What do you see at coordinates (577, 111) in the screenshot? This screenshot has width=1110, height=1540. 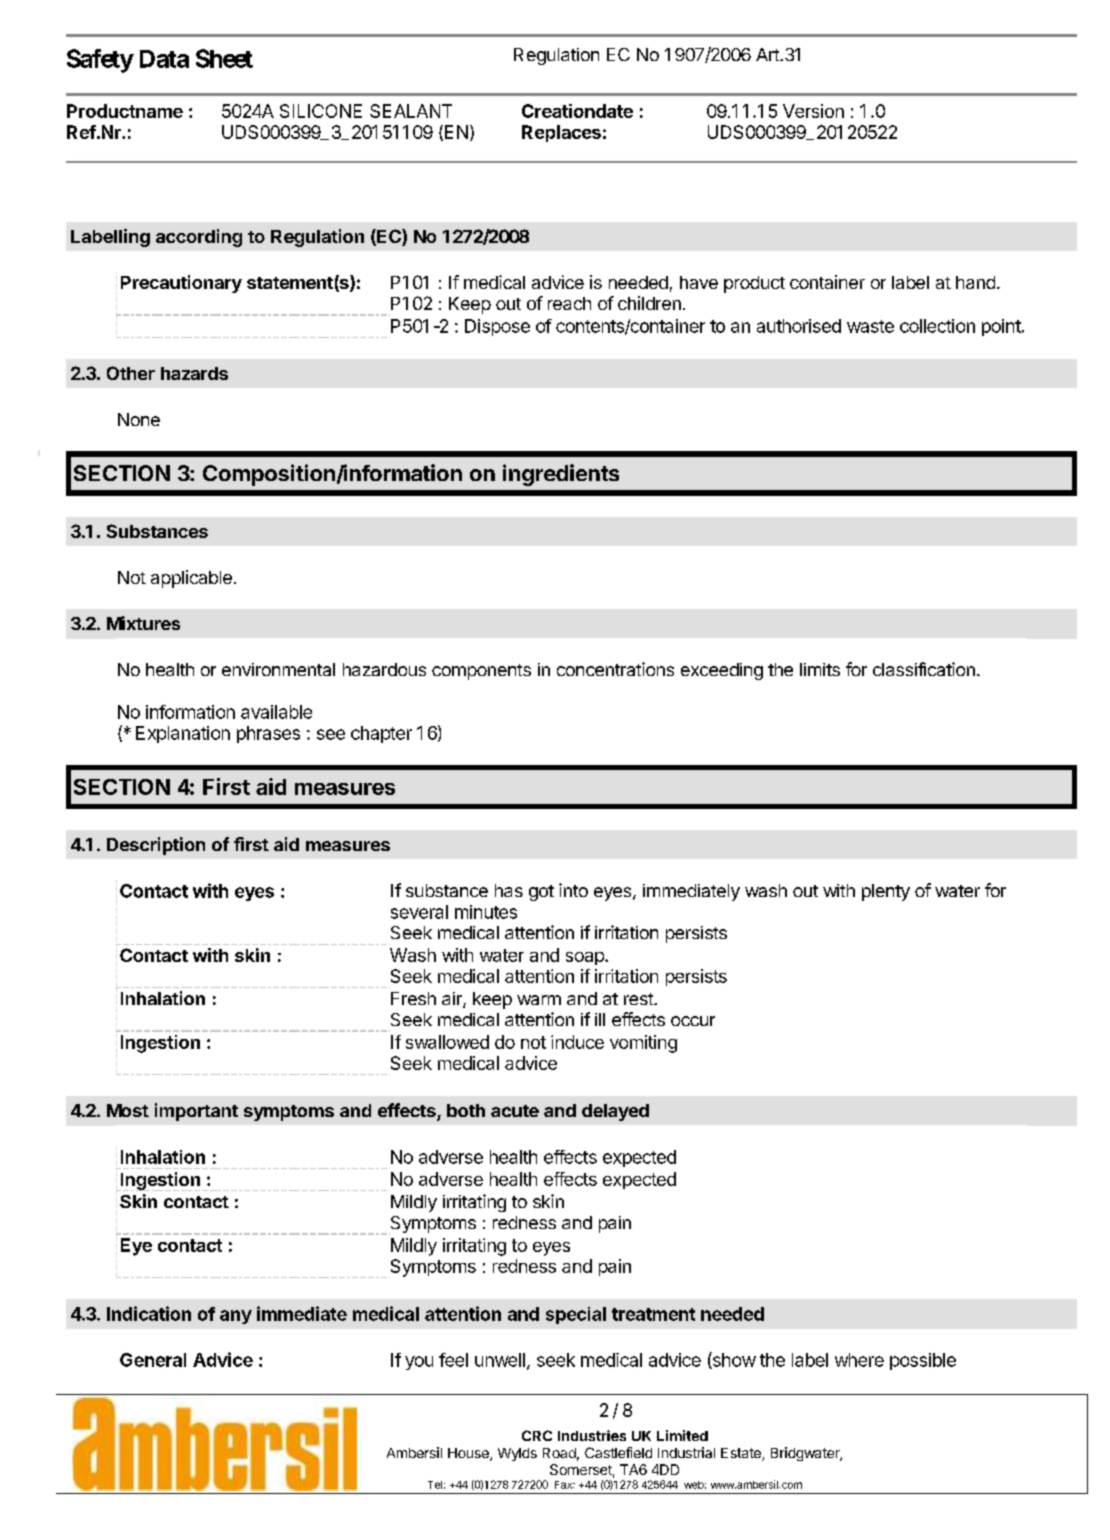 I see `Creationdate` at bounding box center [577, 111].
